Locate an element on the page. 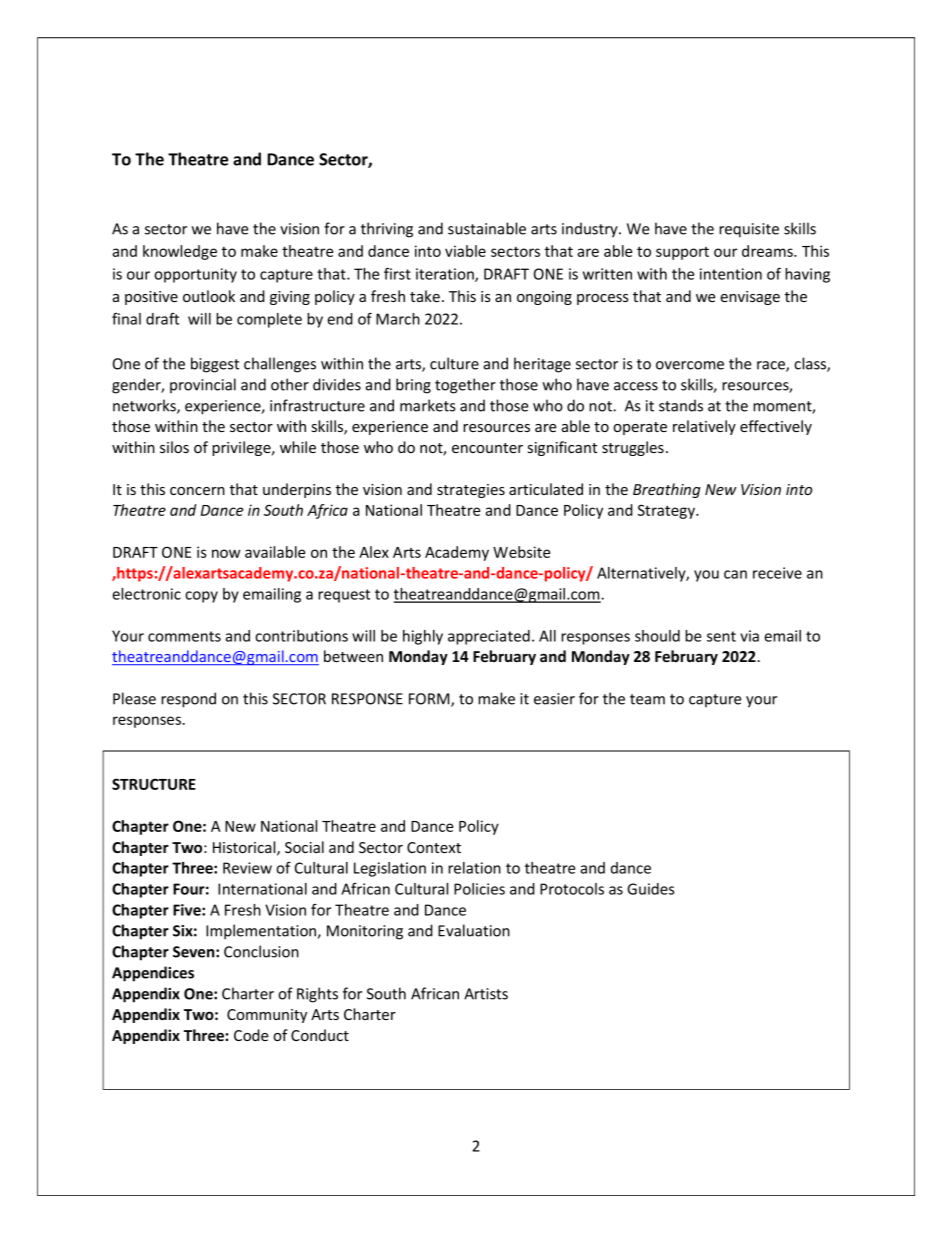 This image has width=952, height=1233. knowledge is located at coordinates (180, 252).
